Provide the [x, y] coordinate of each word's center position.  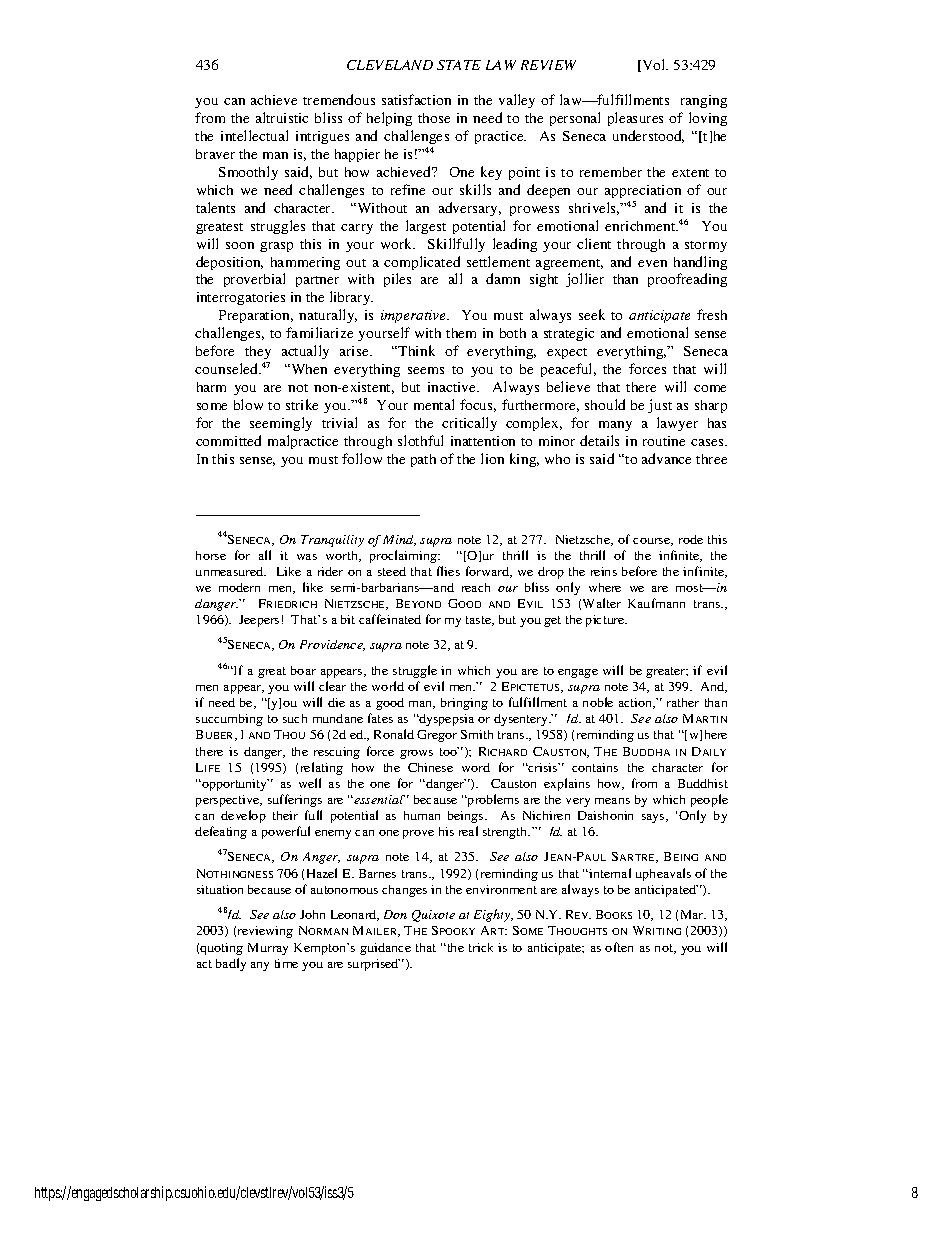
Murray [268, 949]
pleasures [635, 119]
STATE [459, 65]
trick [481, 947]
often [619, 947]
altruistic [282, 117]
